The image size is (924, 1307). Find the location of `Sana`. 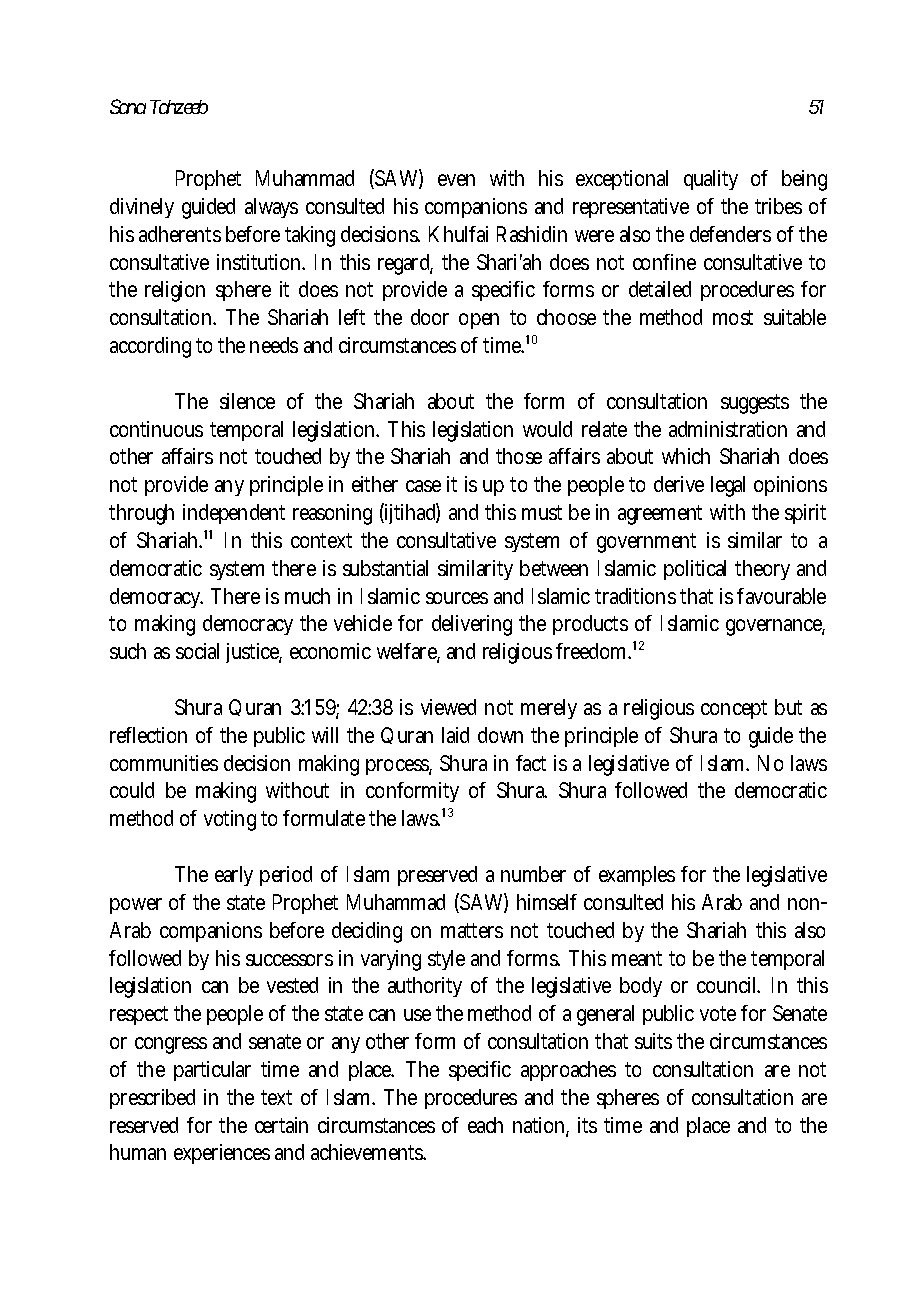

Sana is located at coordinates (128, 106).
